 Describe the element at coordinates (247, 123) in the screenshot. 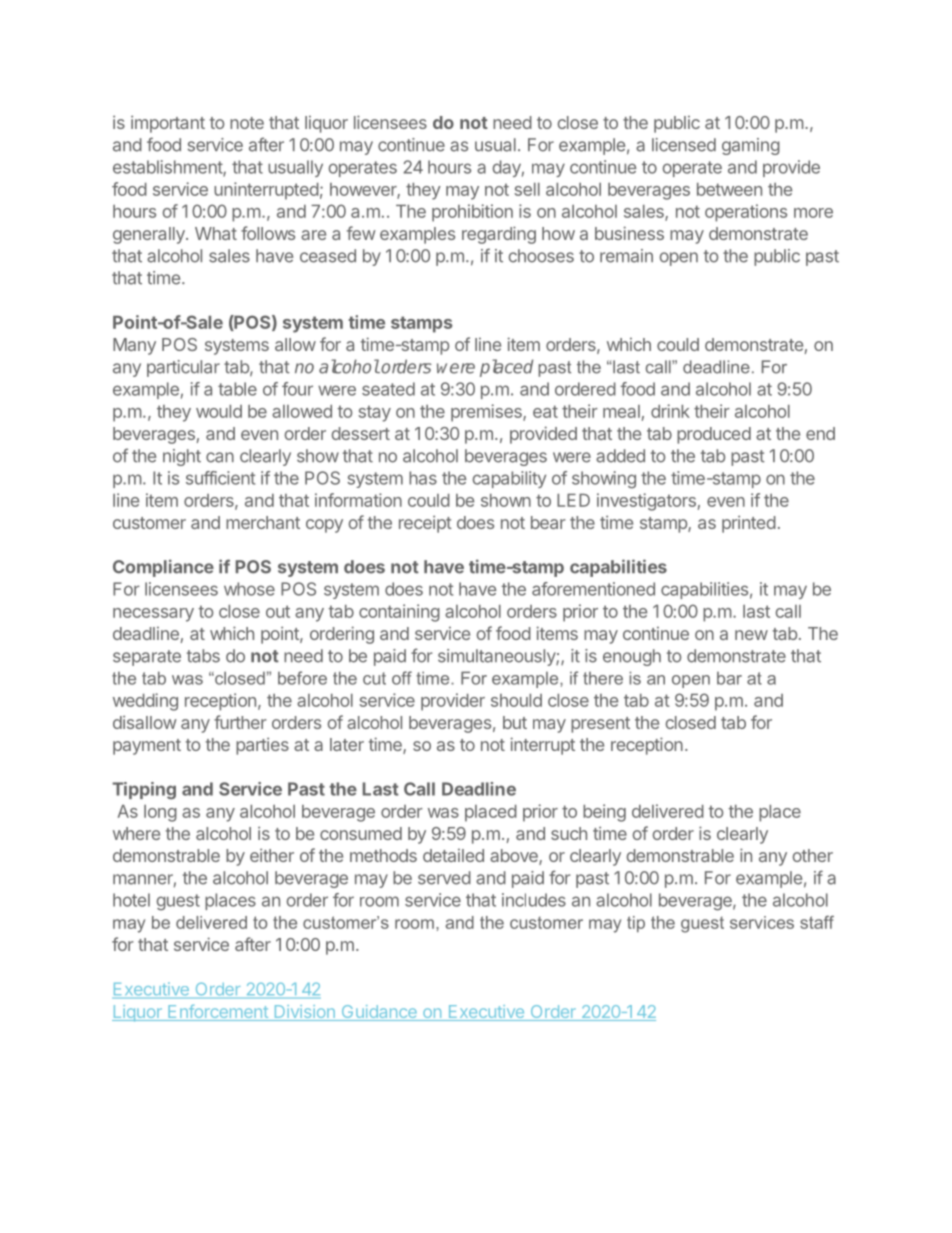

I see `note` at that location.
